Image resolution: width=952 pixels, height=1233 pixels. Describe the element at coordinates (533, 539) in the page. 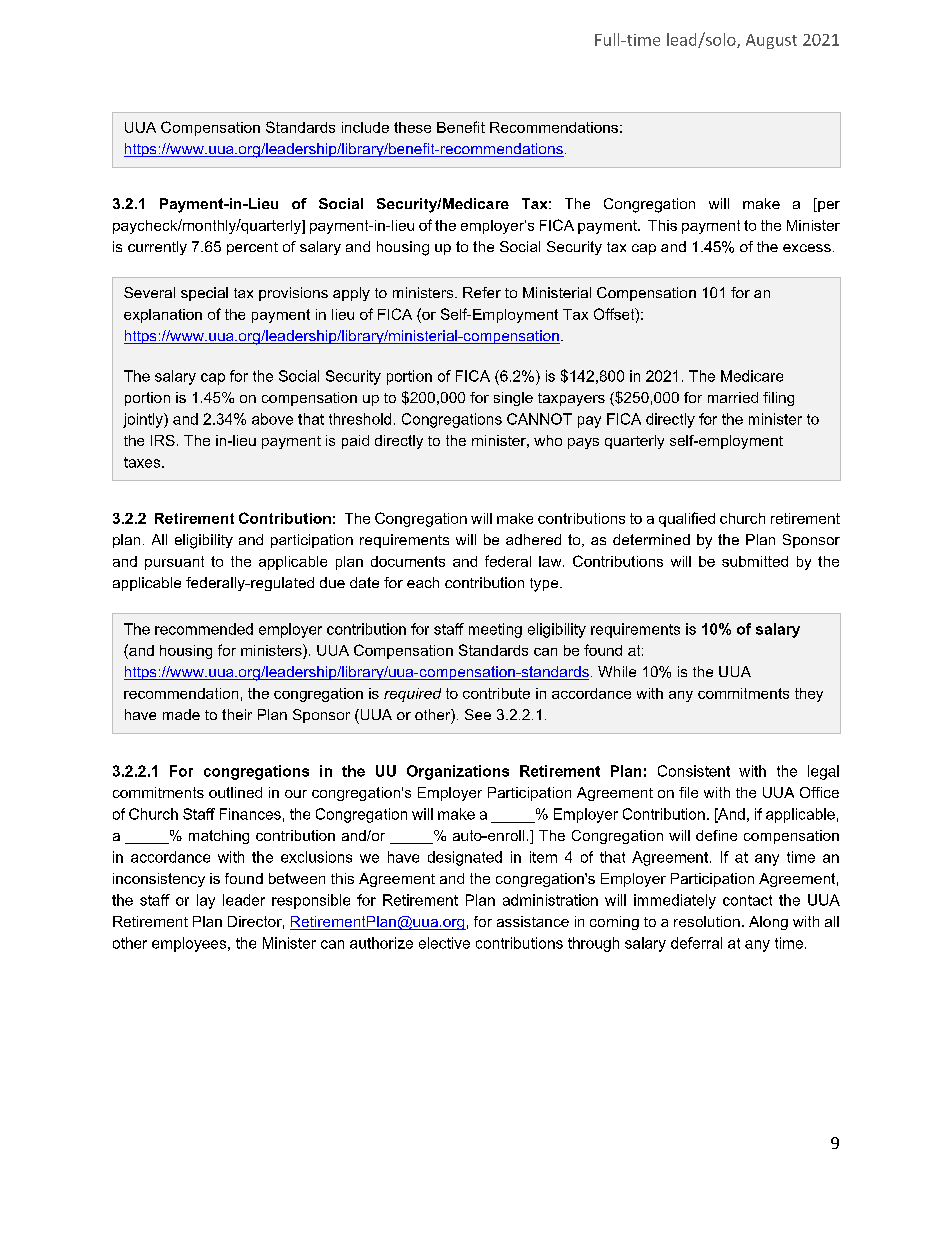

I see `adhered` at that location.
